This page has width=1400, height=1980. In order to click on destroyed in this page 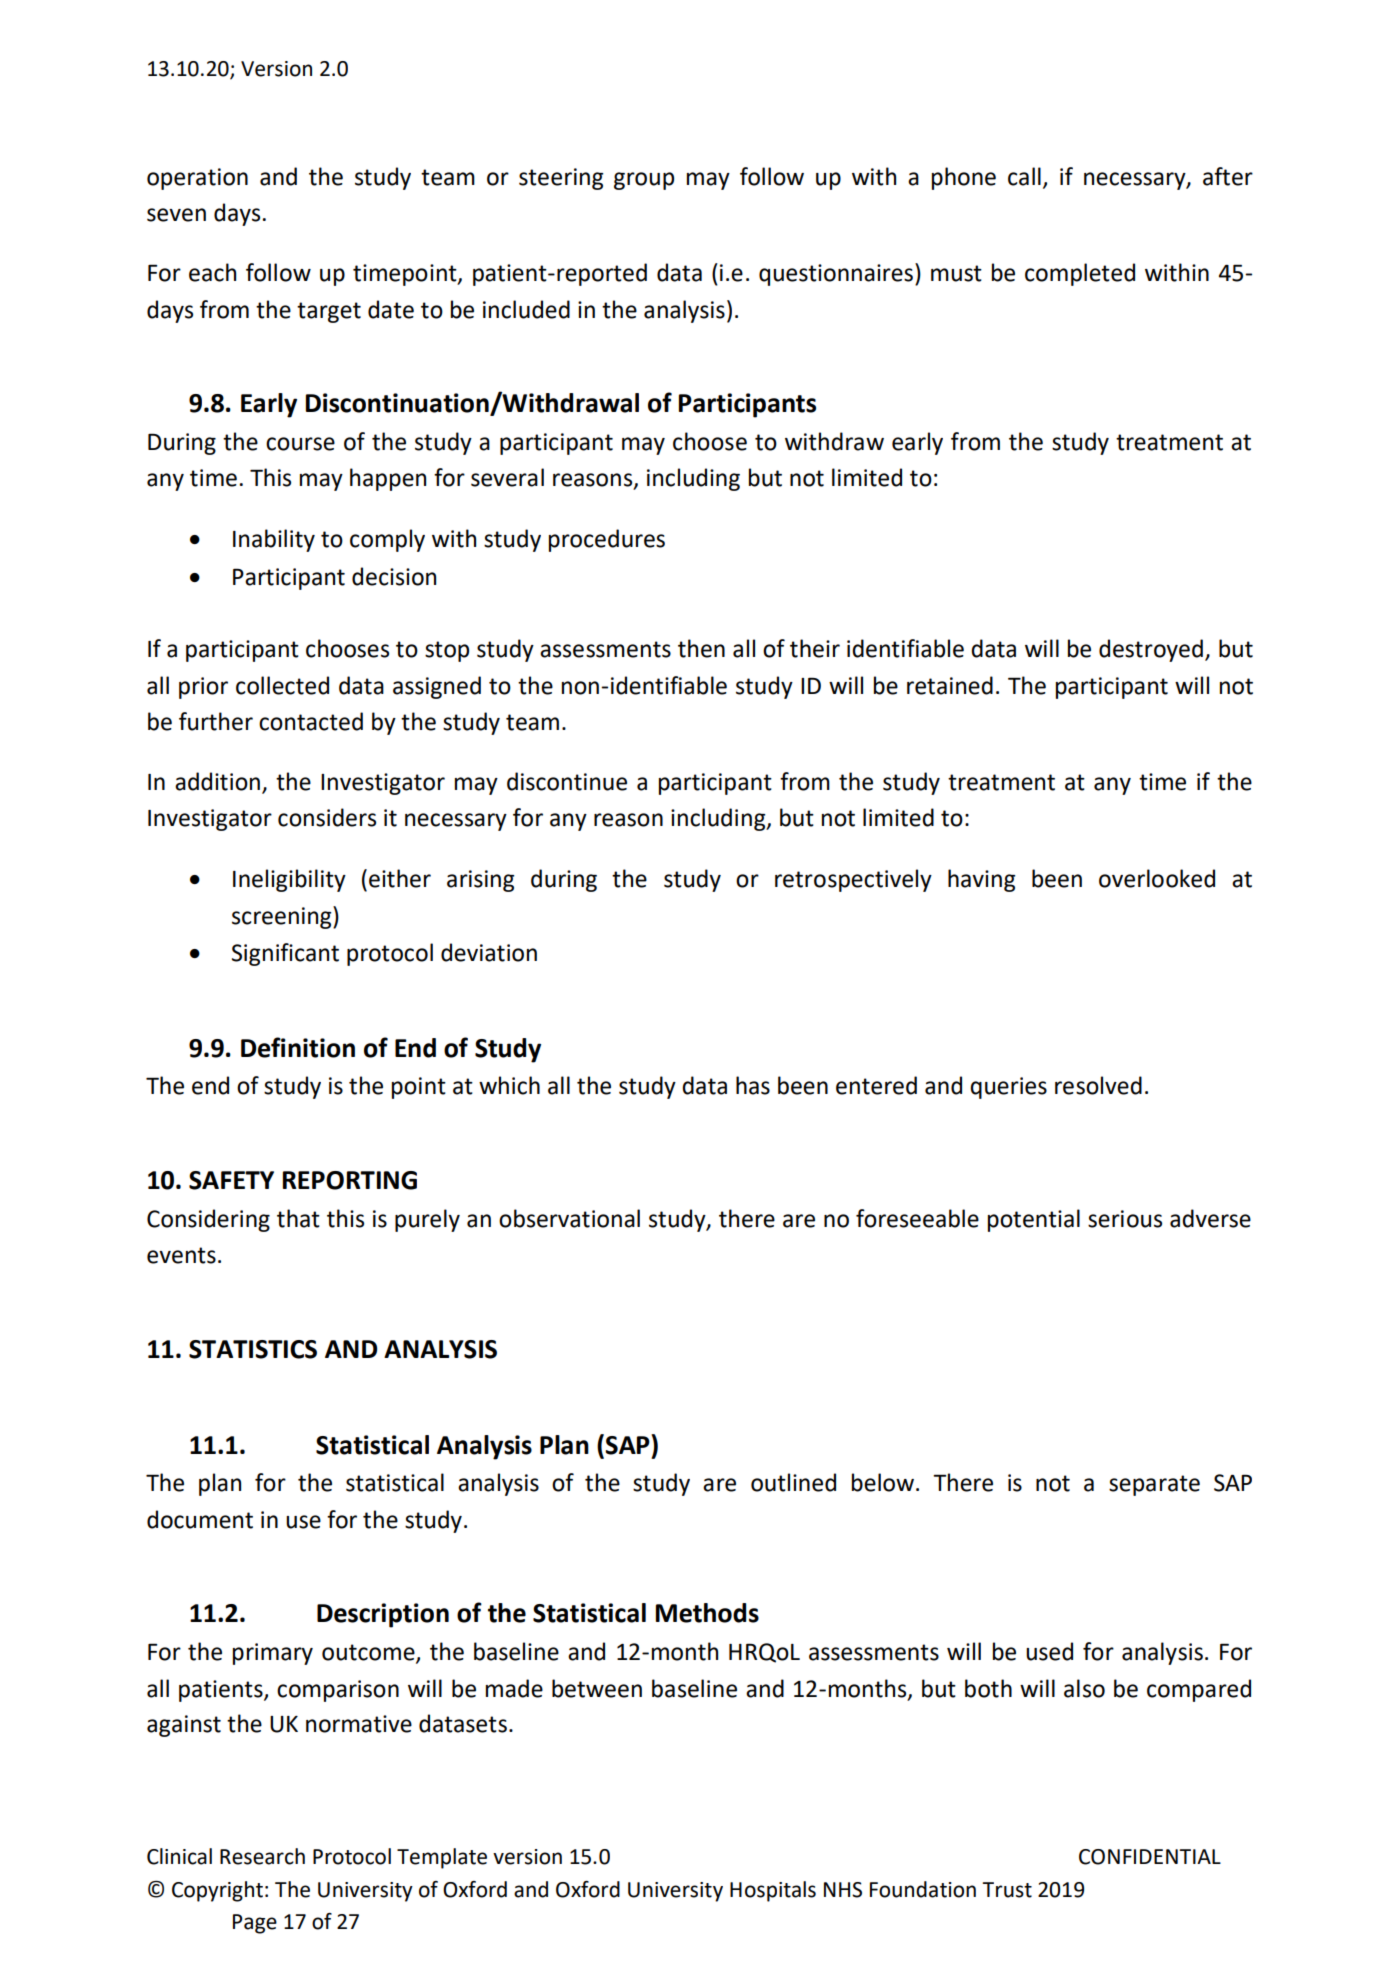, I will do `click(1151, 650)`.
